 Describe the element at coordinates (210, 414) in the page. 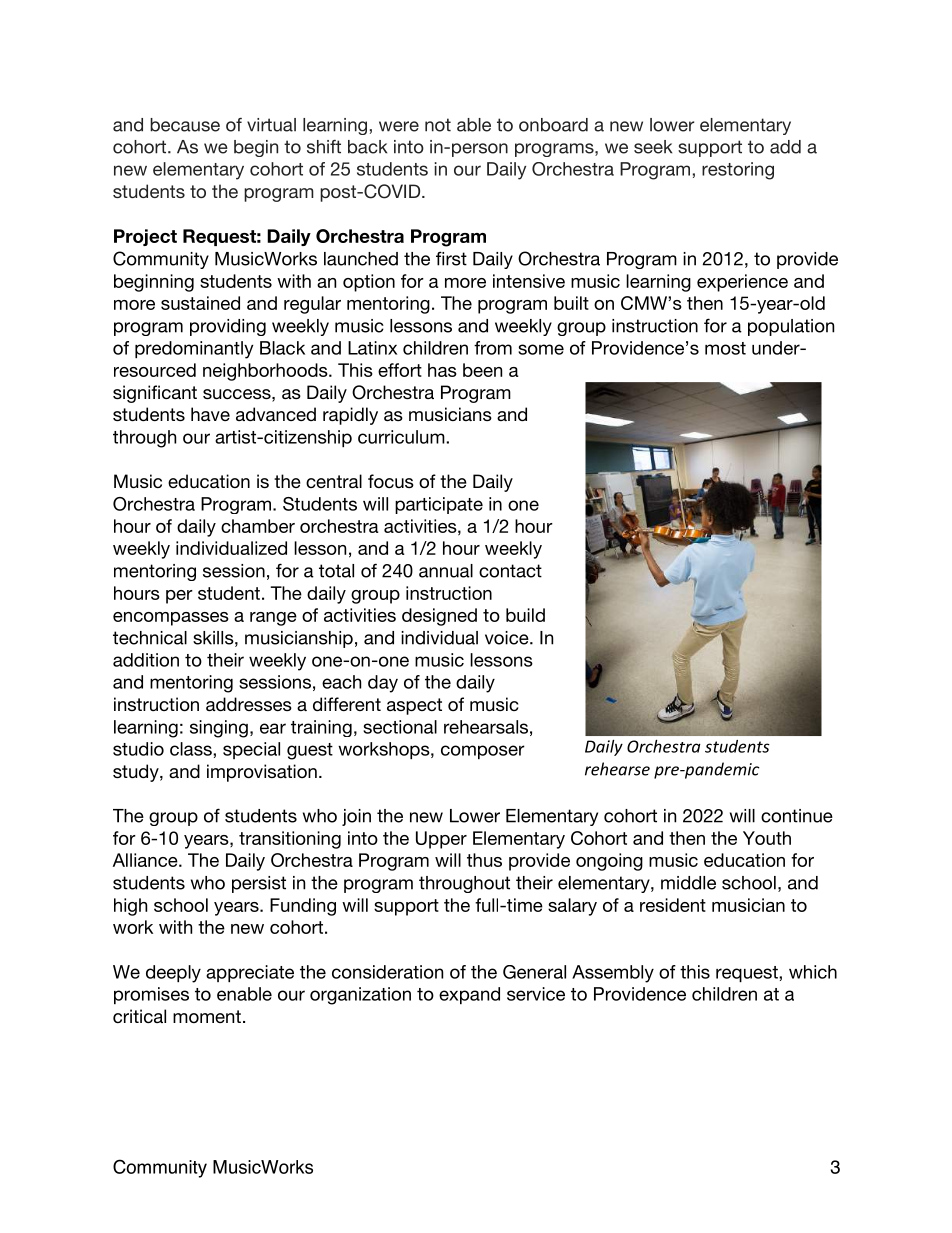

I see `have` at that location.
